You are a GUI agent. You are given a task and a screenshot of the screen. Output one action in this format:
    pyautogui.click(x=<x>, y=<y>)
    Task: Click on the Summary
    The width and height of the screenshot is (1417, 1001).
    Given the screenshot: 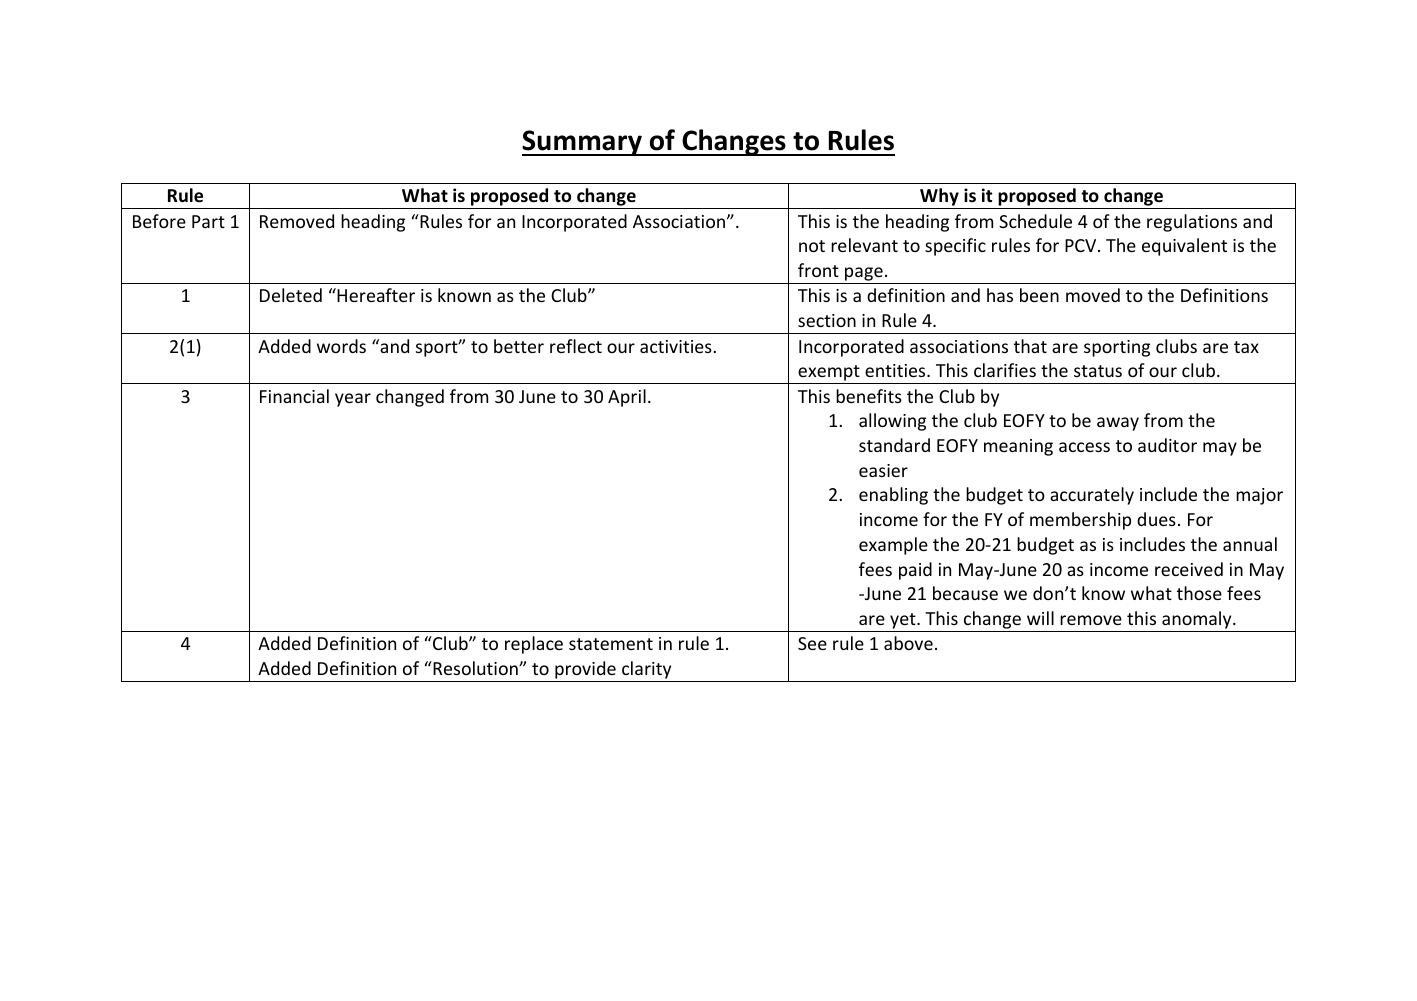 What is the action you would take?
    pyautogui.click(x=583, y=143)
